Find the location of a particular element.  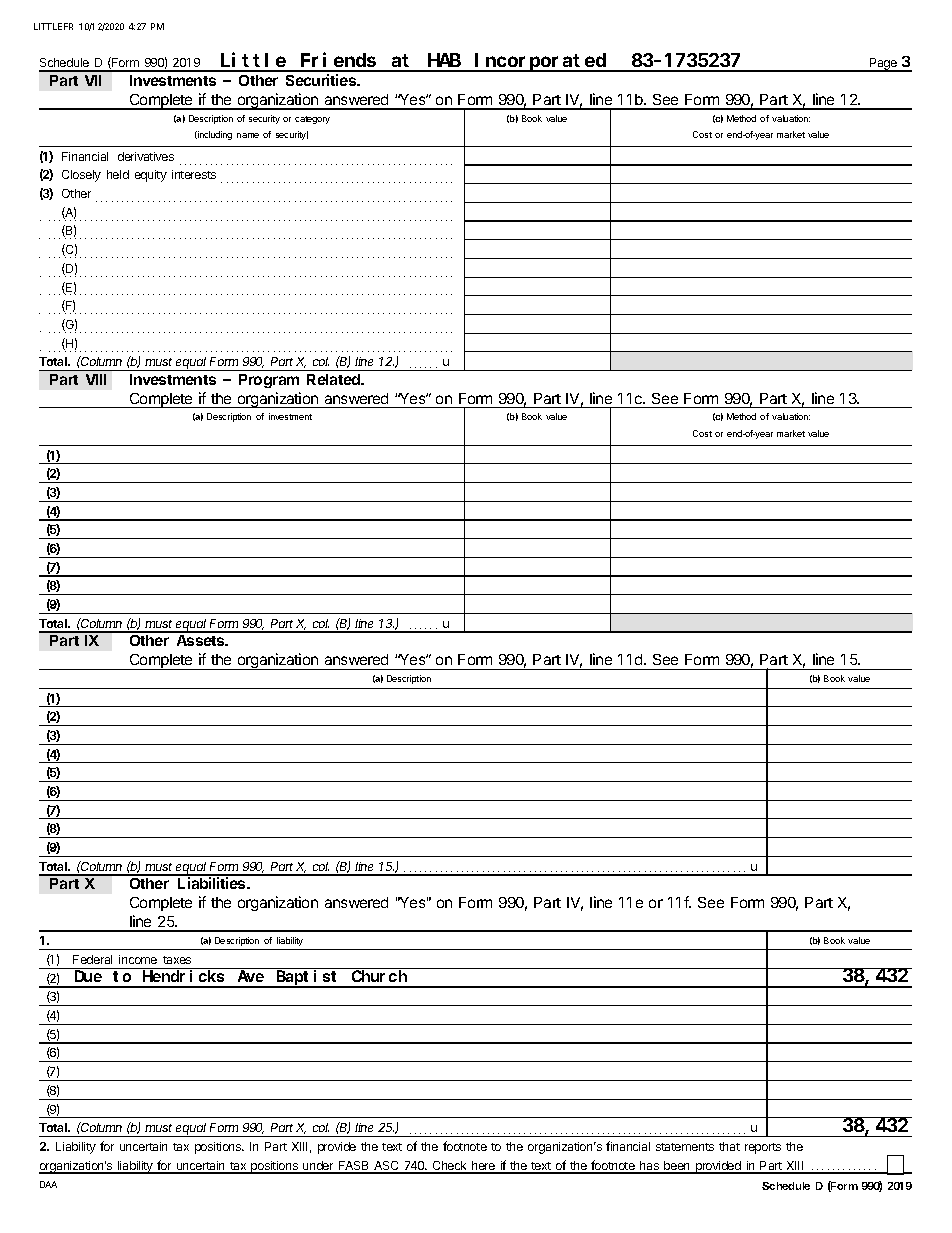

taxes is located at coordinates (177, 960).
